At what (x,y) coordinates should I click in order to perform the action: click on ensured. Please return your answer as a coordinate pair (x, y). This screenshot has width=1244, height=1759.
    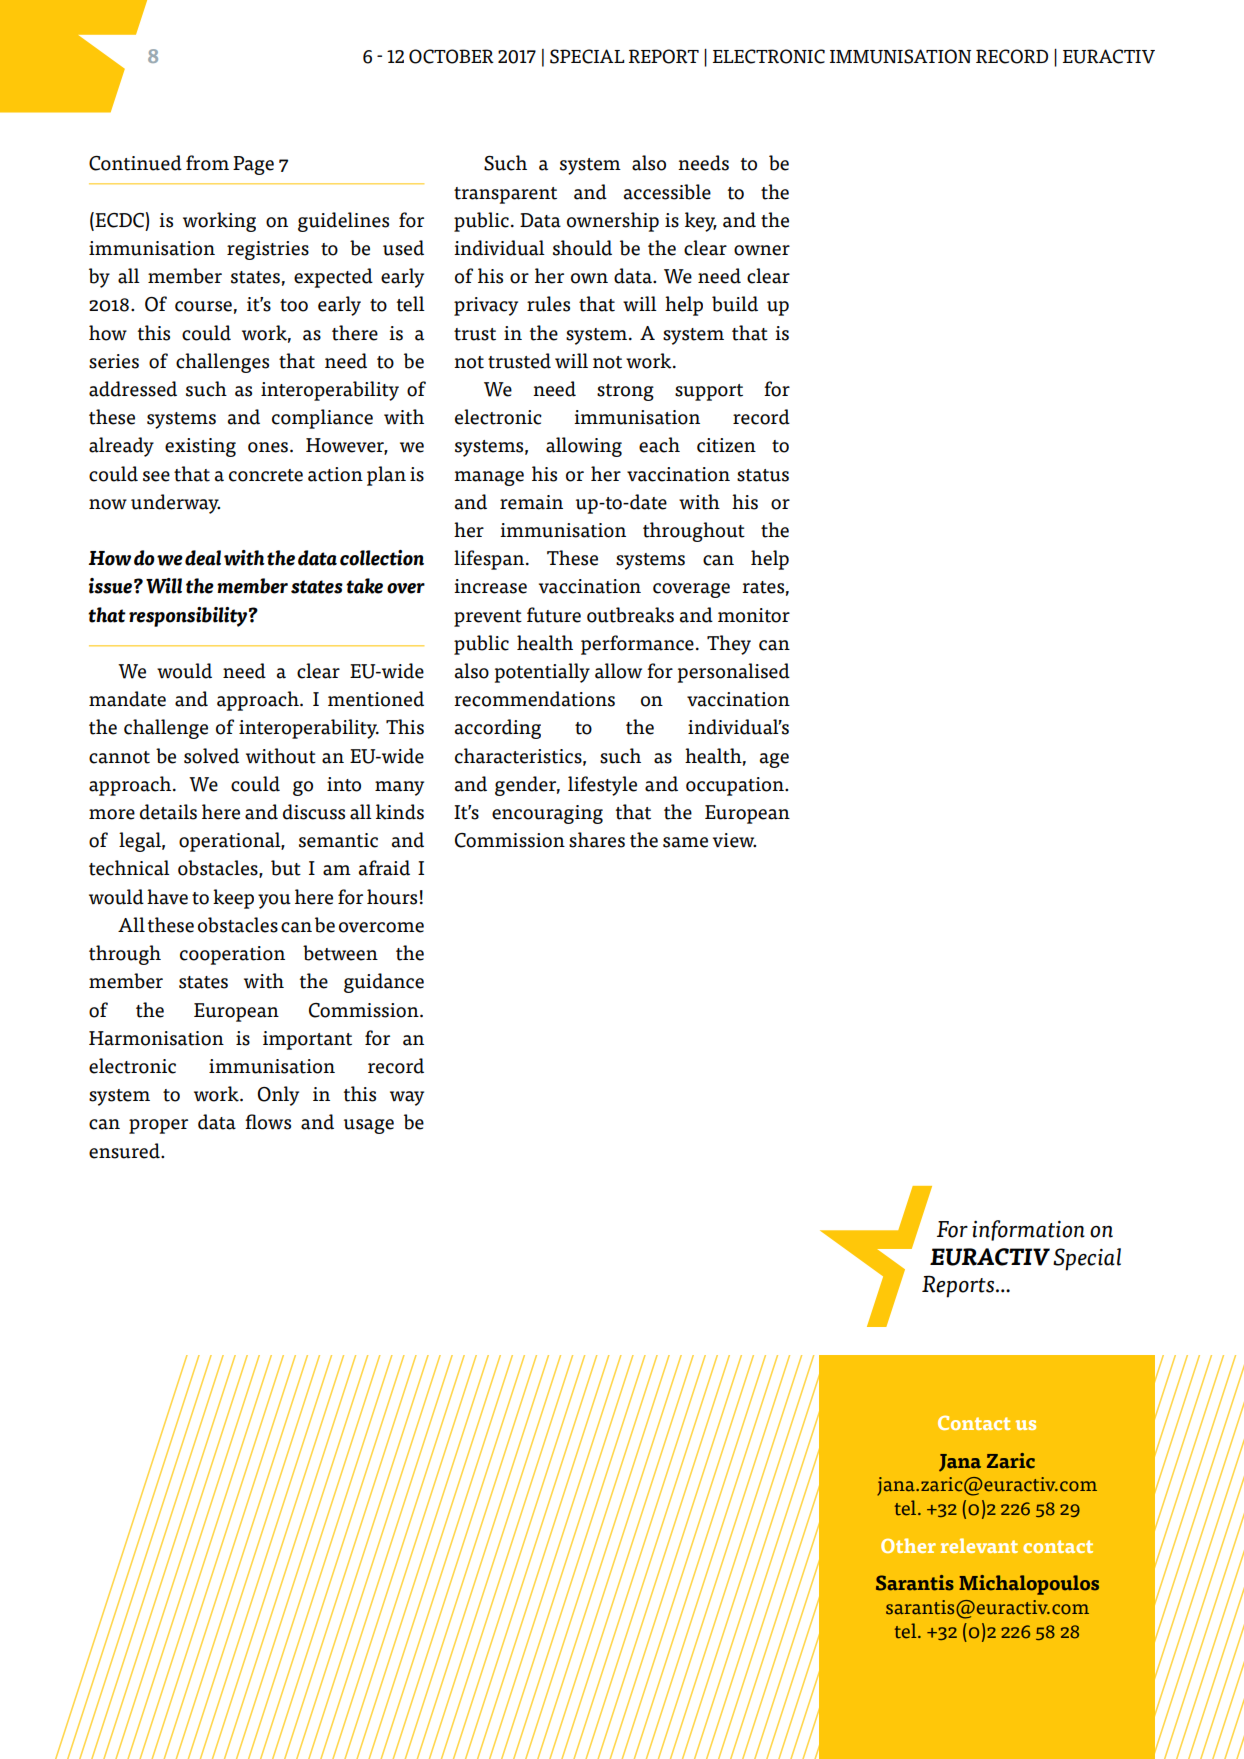
    Looking at the image, I should click on (125, 1151).
